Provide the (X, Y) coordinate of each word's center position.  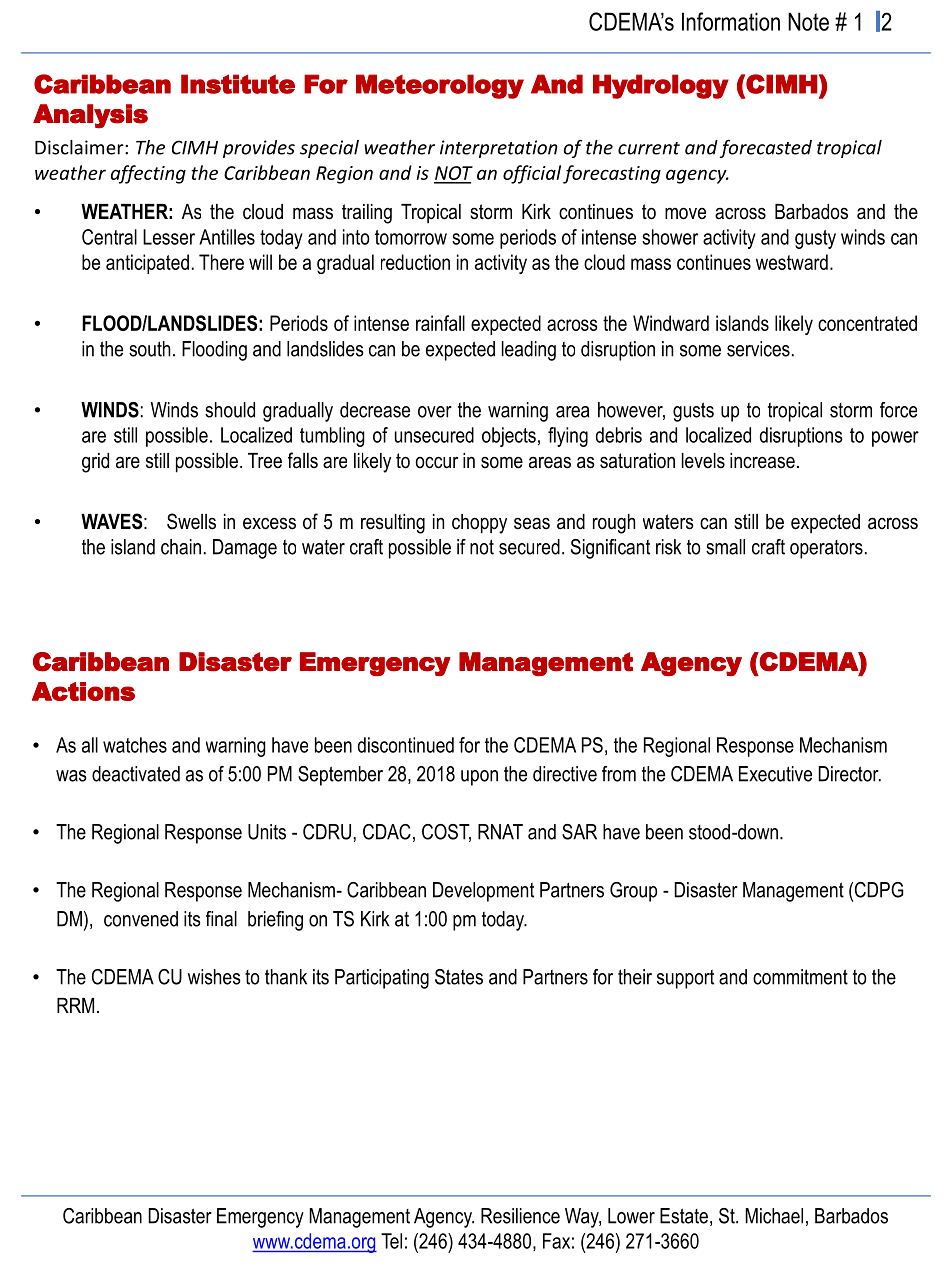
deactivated (136, 774)
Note (808, 21)
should (230, 410)
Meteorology (440, 86)
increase (762, 461)
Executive (775, 774)
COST (446, 833)
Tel (391, 1241)
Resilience (520, 1216)
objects (509, 437)
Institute (238, 84)
